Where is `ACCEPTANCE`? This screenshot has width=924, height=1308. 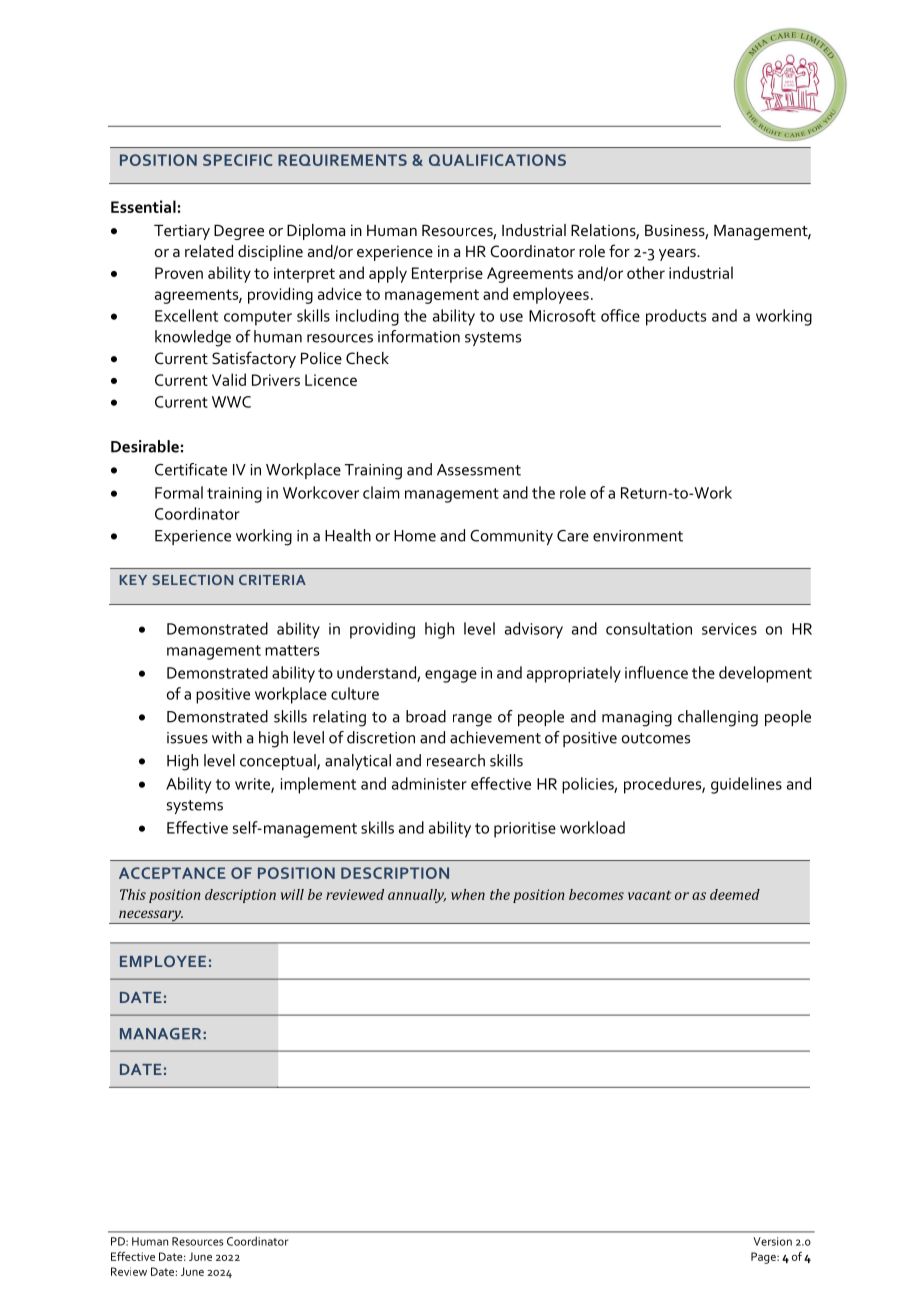
ACCEPTANCE is located at coordinates (172, 873).
